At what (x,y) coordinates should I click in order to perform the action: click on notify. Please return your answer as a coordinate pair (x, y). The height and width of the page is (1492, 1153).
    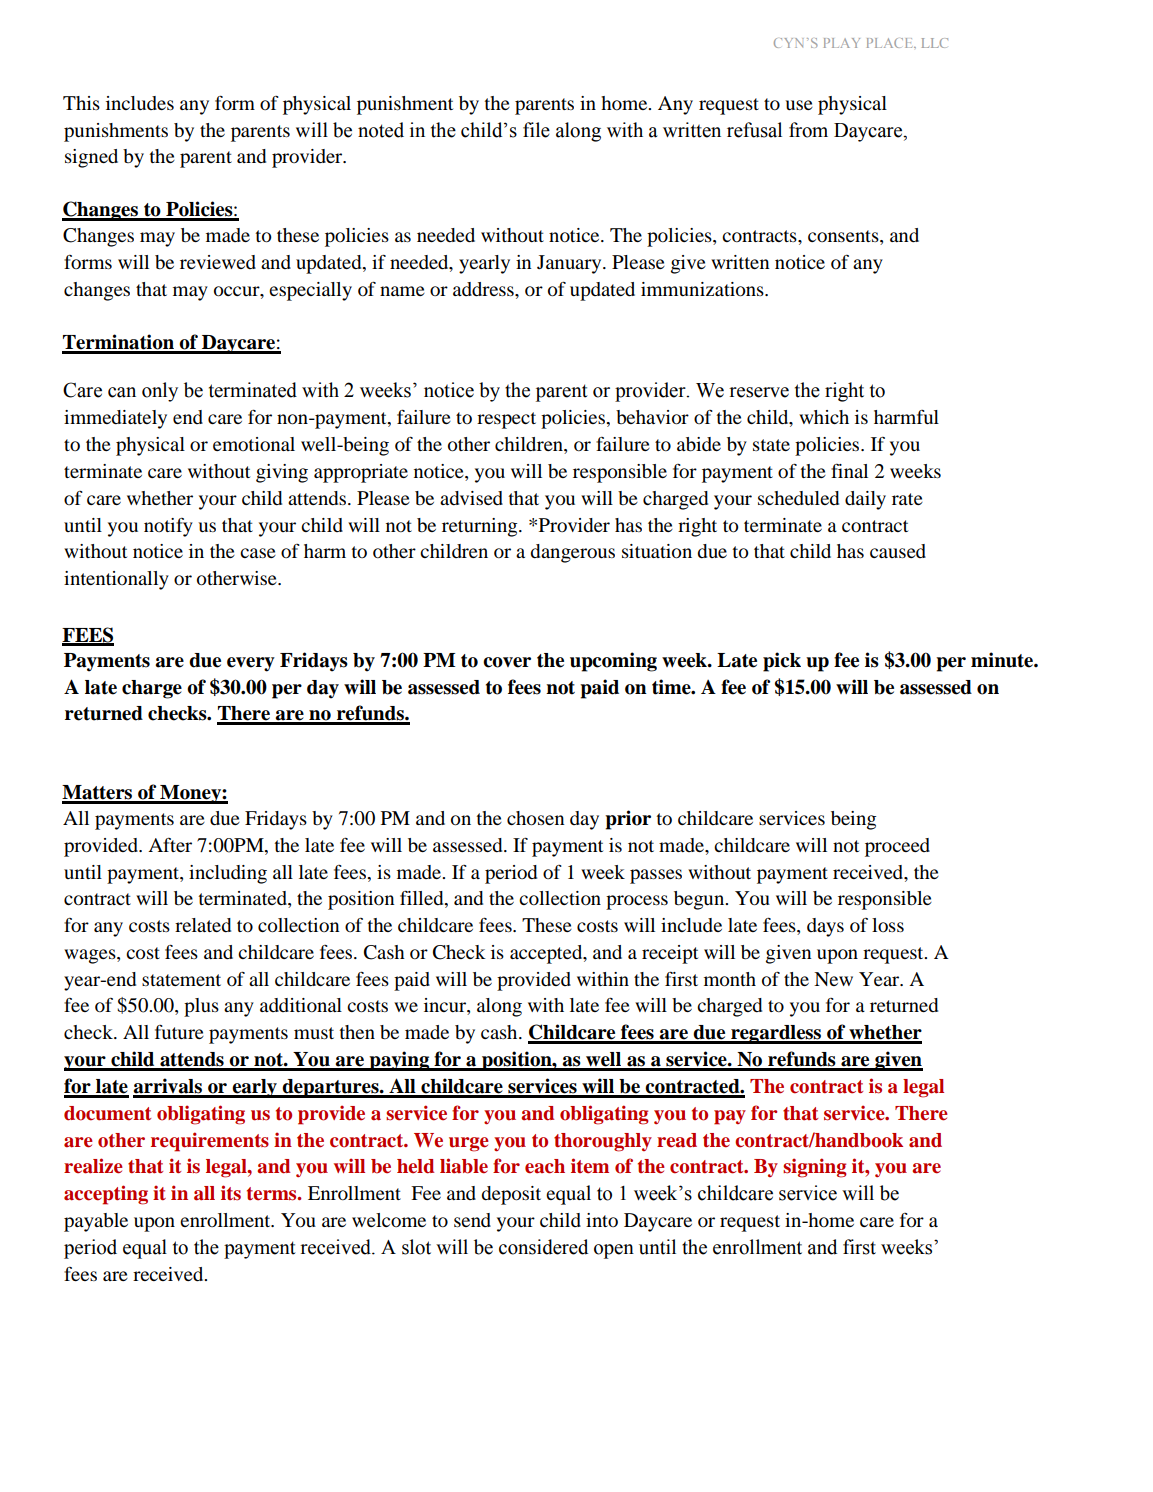
    Looking at the image, I should click on (168, 527).
